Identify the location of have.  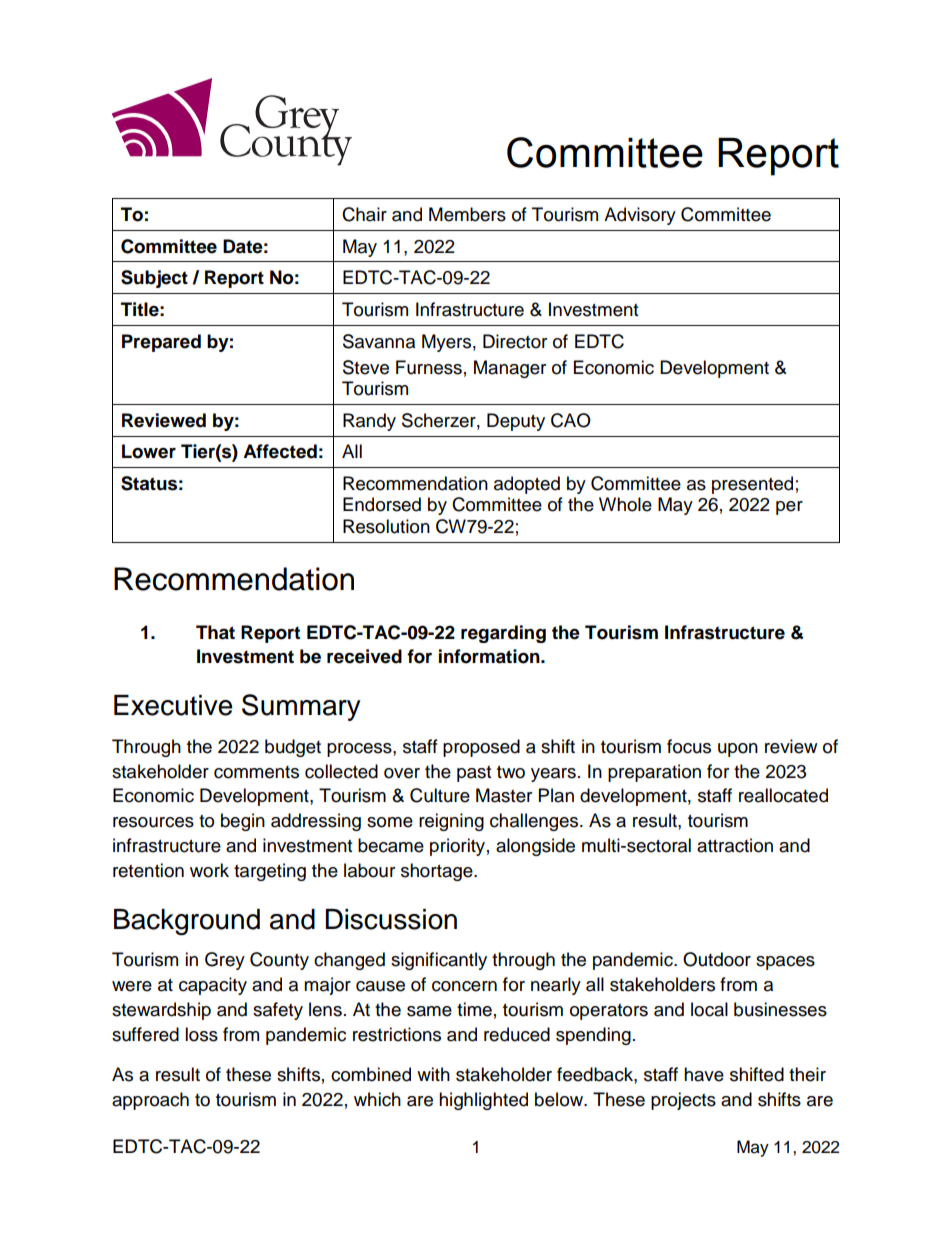
(704, 1074).
